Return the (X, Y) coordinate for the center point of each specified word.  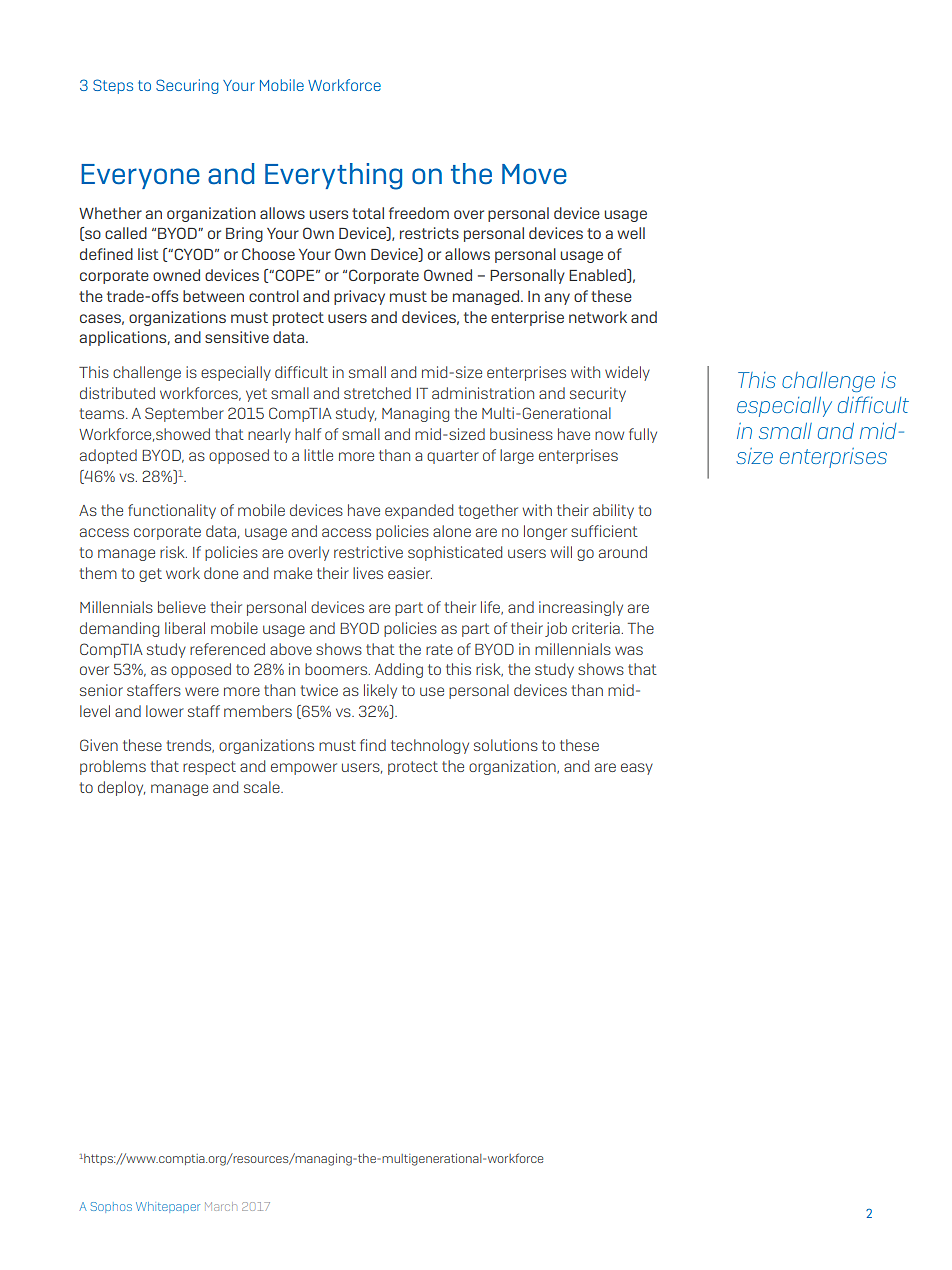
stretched (377, 393)
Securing (187, 86)
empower (304, 769)
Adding (399, 670)
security (598, 394)
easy (637, 769)
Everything (333, 176)
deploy (121, 788)
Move (534, 174)
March (221, 1206)
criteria (596, 628)
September (184, 414)
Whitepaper (168, 1207)
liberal (185, 628)
